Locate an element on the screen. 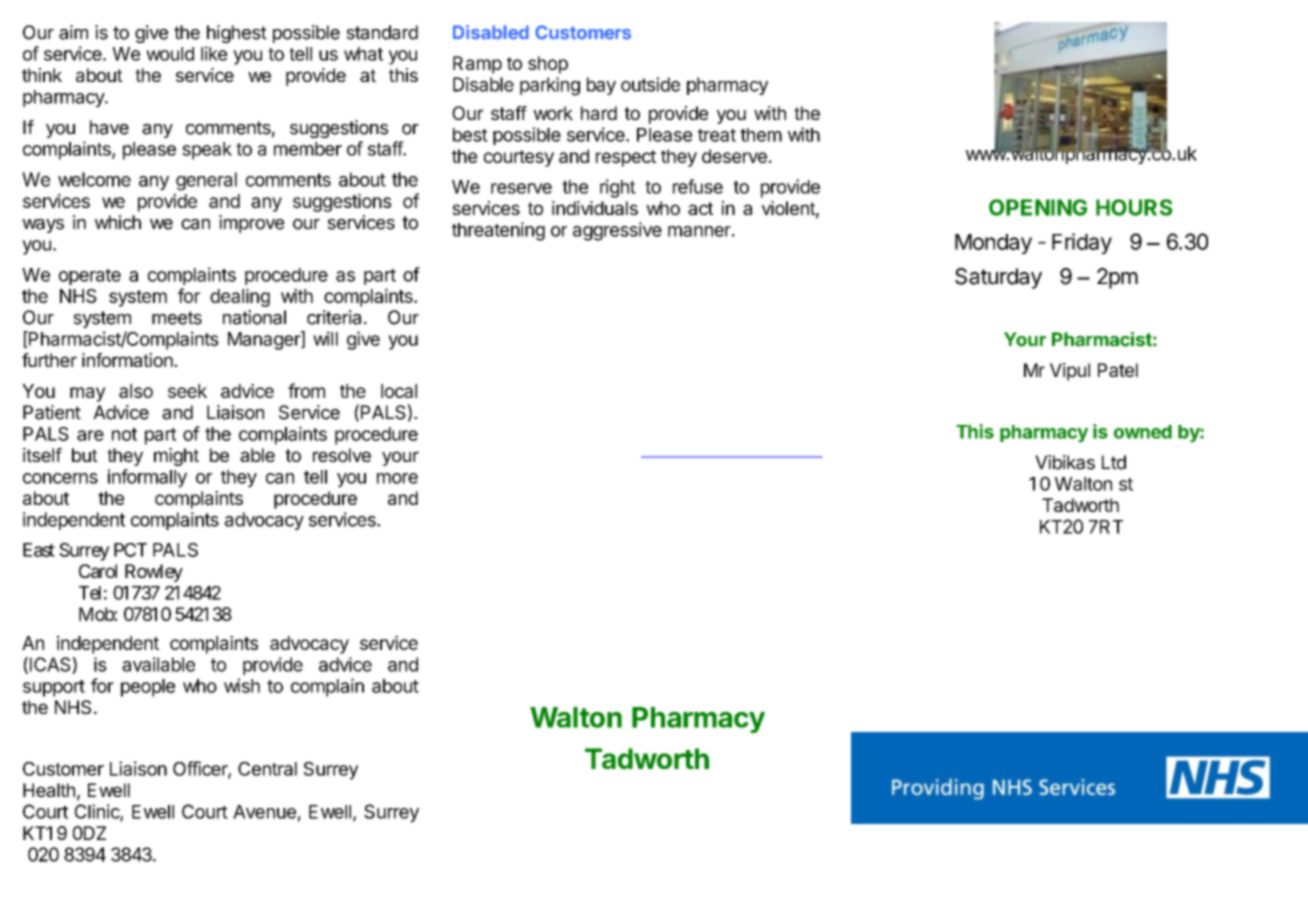 This screenshot has width=1308, height=924. PCT is located at coordinates (130, 550).
